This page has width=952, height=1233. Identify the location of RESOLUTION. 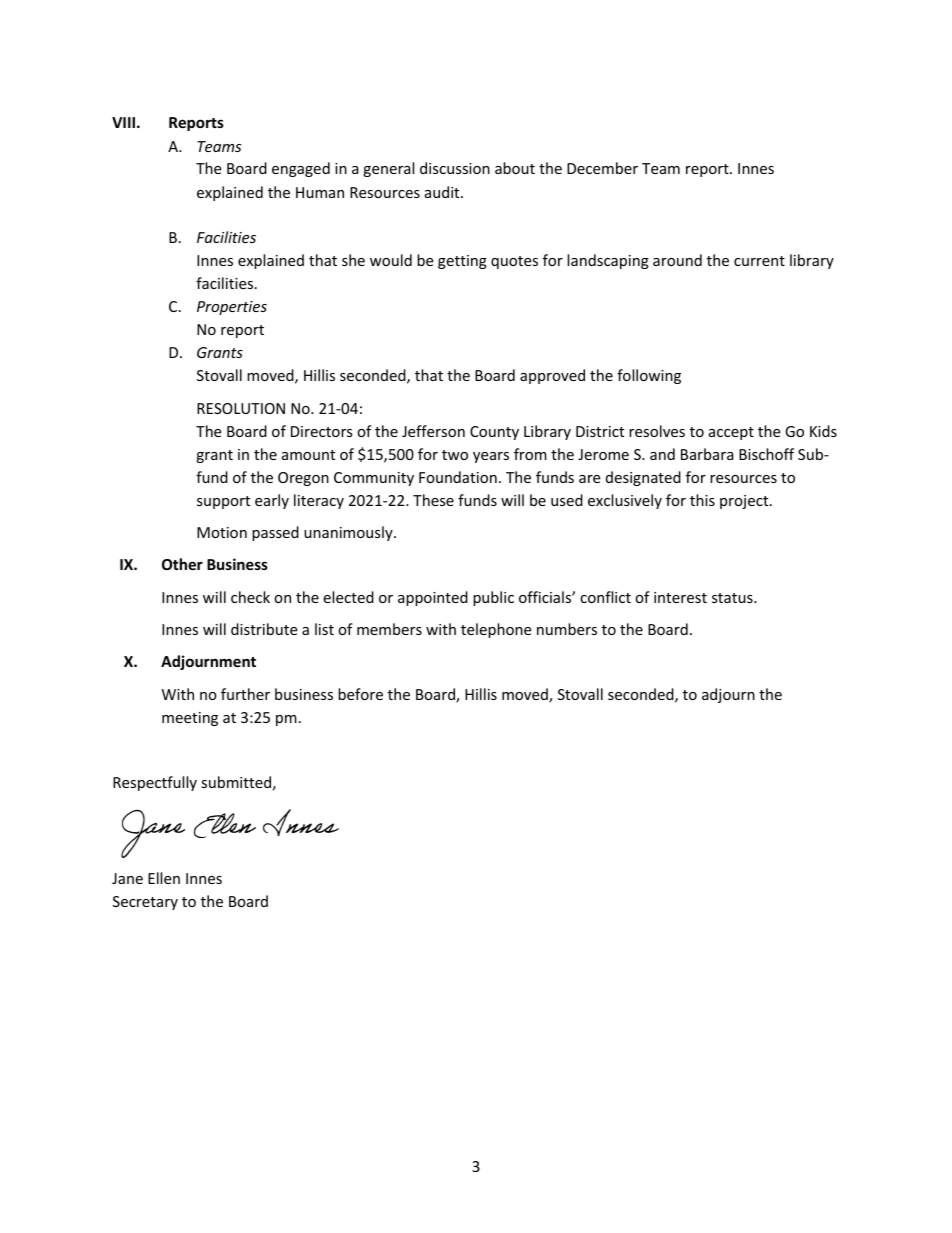
(241, 408).
